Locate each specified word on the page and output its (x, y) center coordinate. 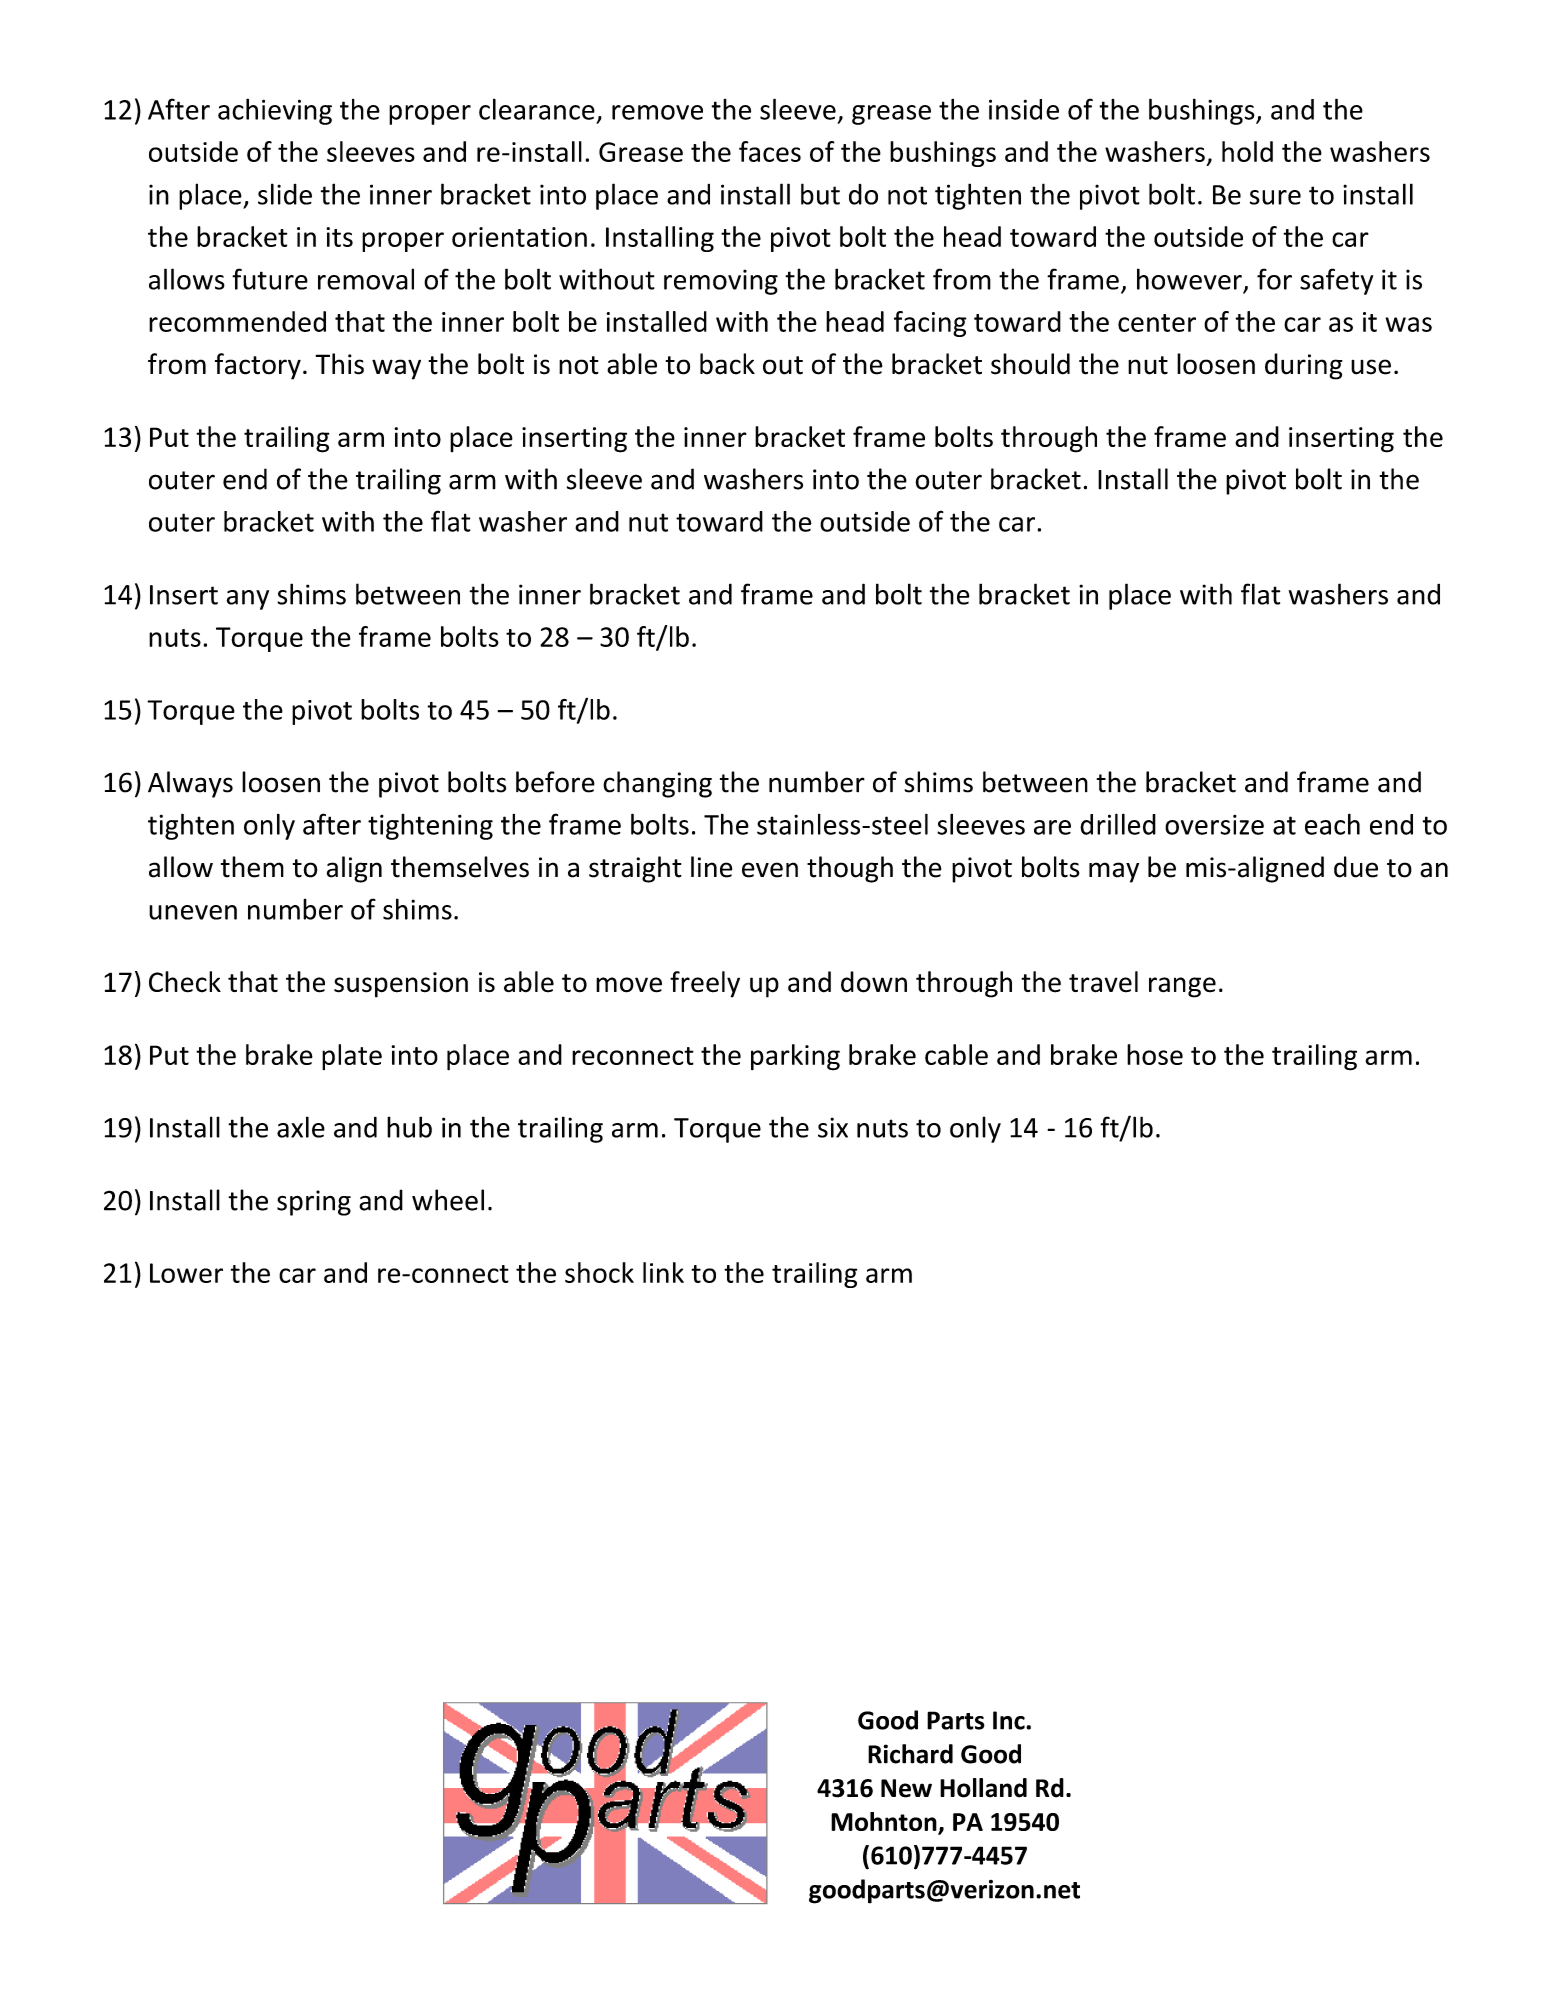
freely (705, 984)
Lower (186, 1273)
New (906, 1788)
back (727, 364)
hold (1247, 151)
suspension (401, 985)
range (1182, 987)
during (1304, 366)
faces (770, 151)
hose (1155, 1054)
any (247, 600)
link (663, 1272)
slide (285, 194)
